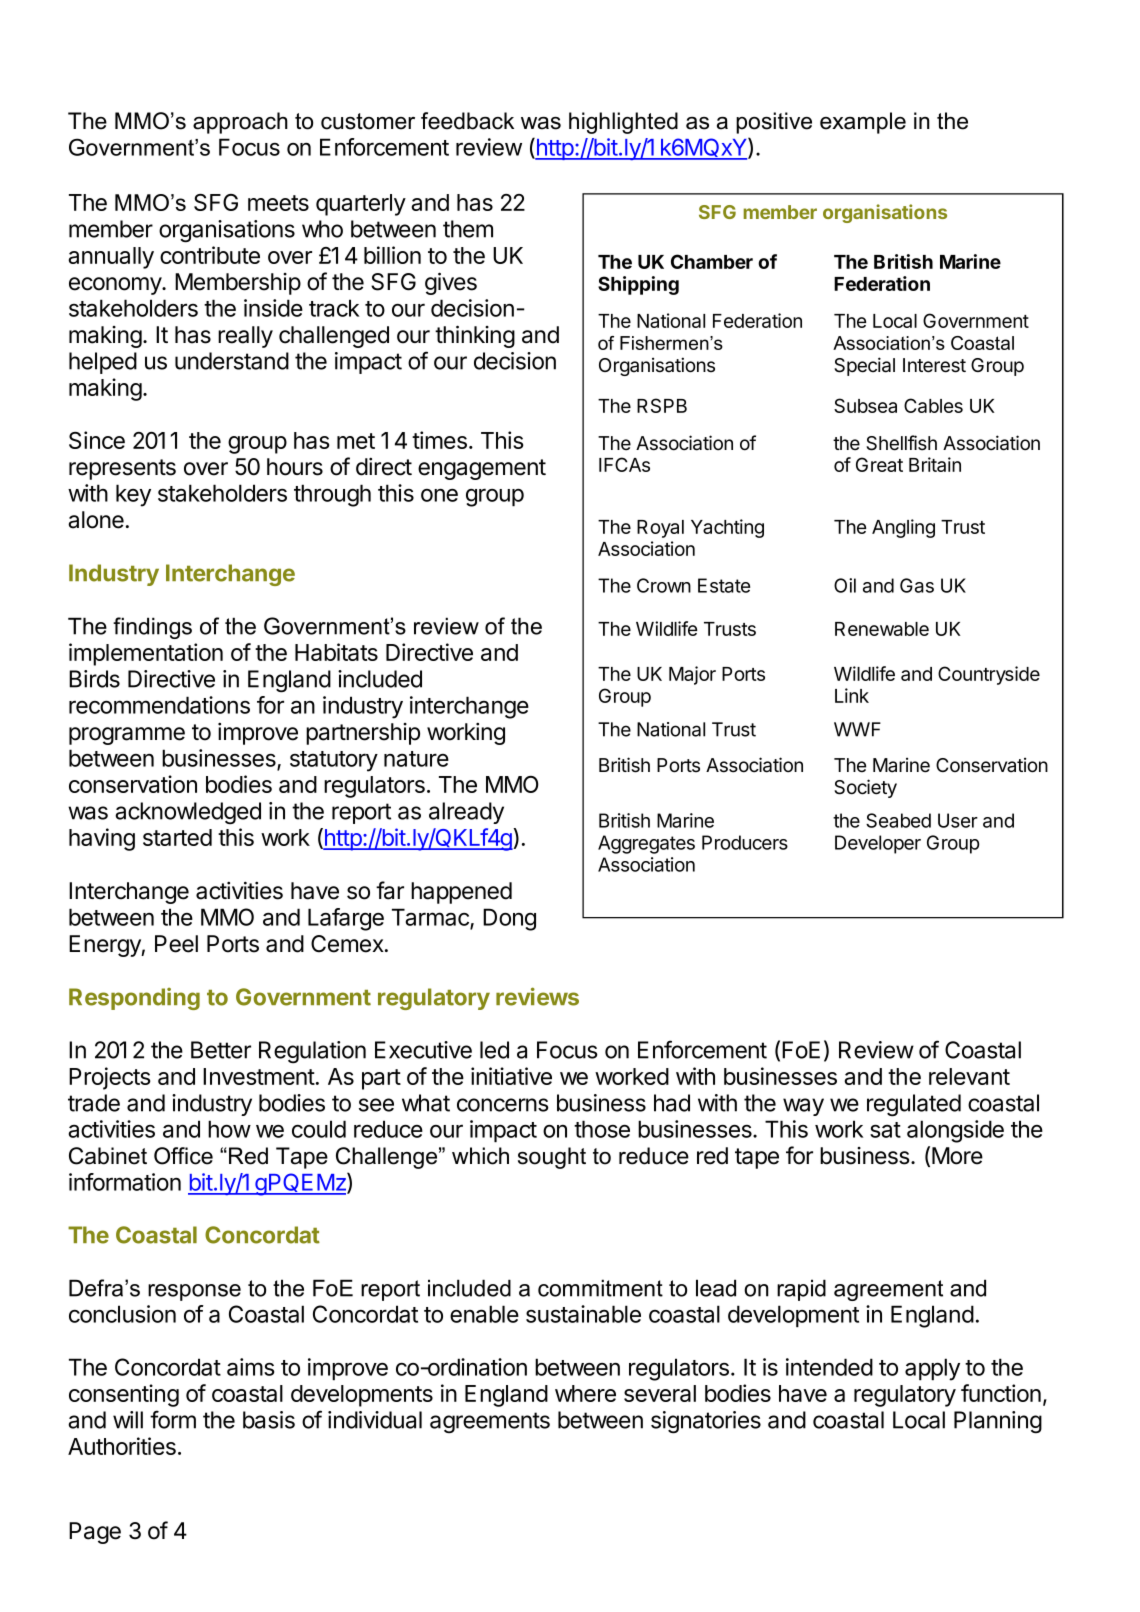 The width and height of the page is (1140, 1612). Describe the element at coordinates (898, 820) in the page. I see `Seabed` at that location.
